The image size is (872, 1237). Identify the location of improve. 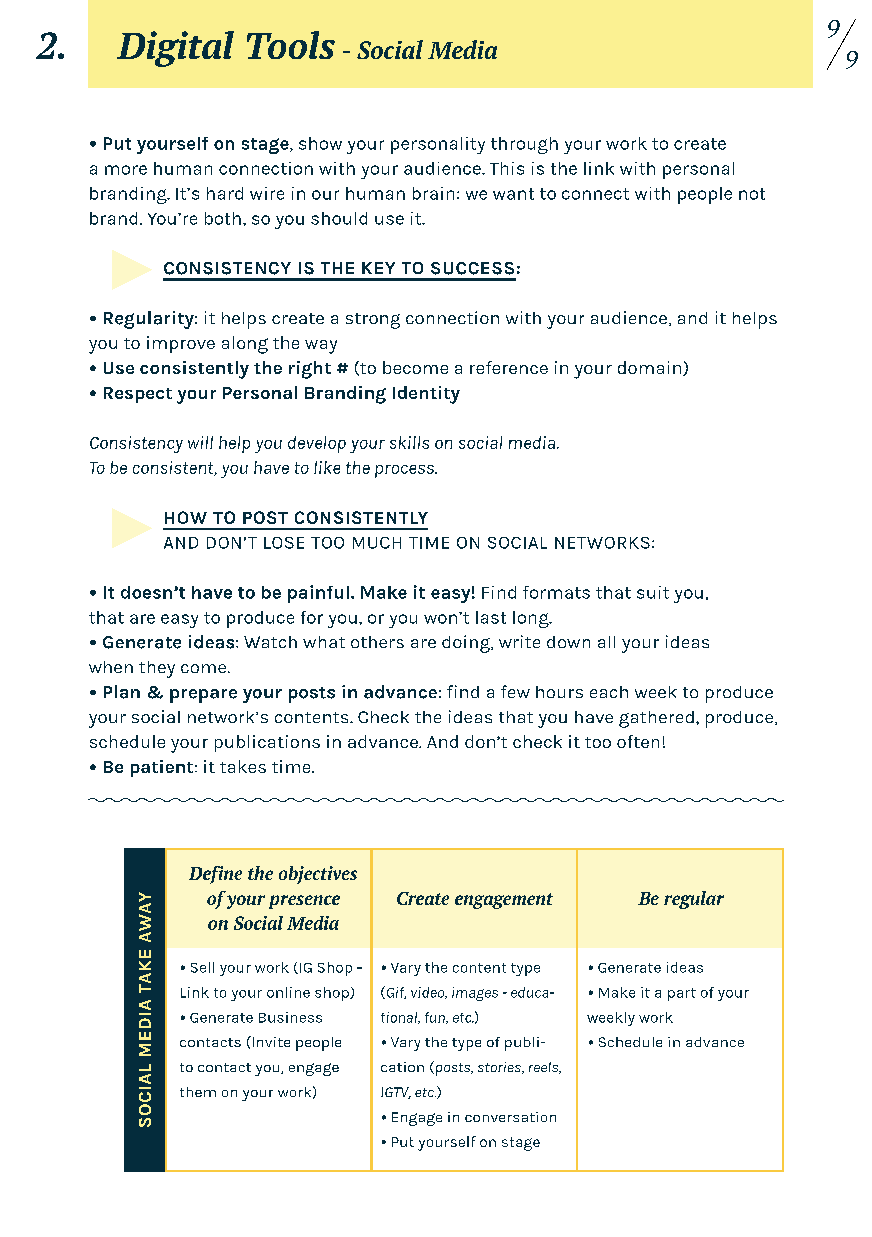
(181, 344).
